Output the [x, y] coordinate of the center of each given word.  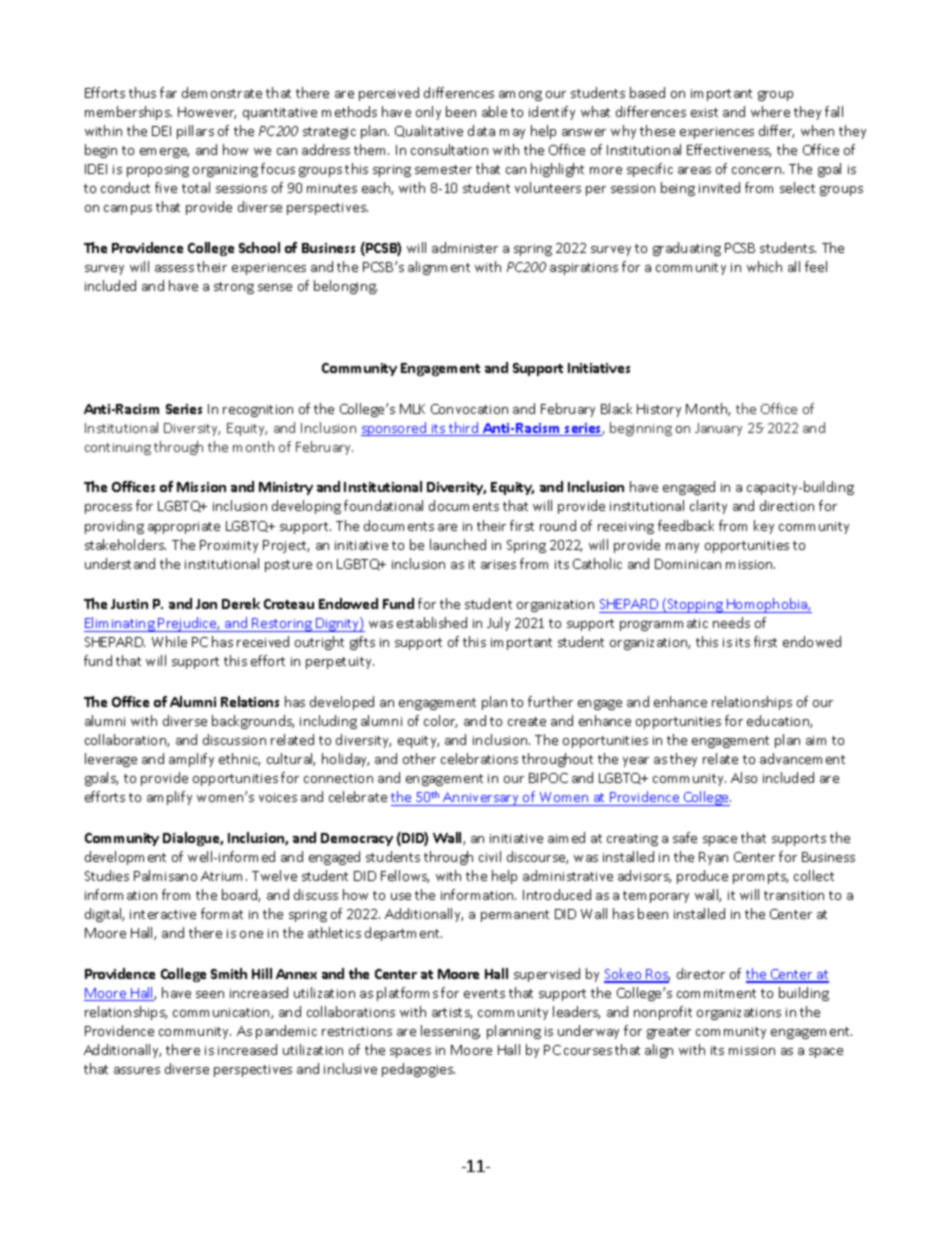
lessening [450, 1032]
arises [498, 564]
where [770, 111]
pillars [195, 132]
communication [222, 1013]
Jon [206, 604]
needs [731, 622]
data [481, 130]
